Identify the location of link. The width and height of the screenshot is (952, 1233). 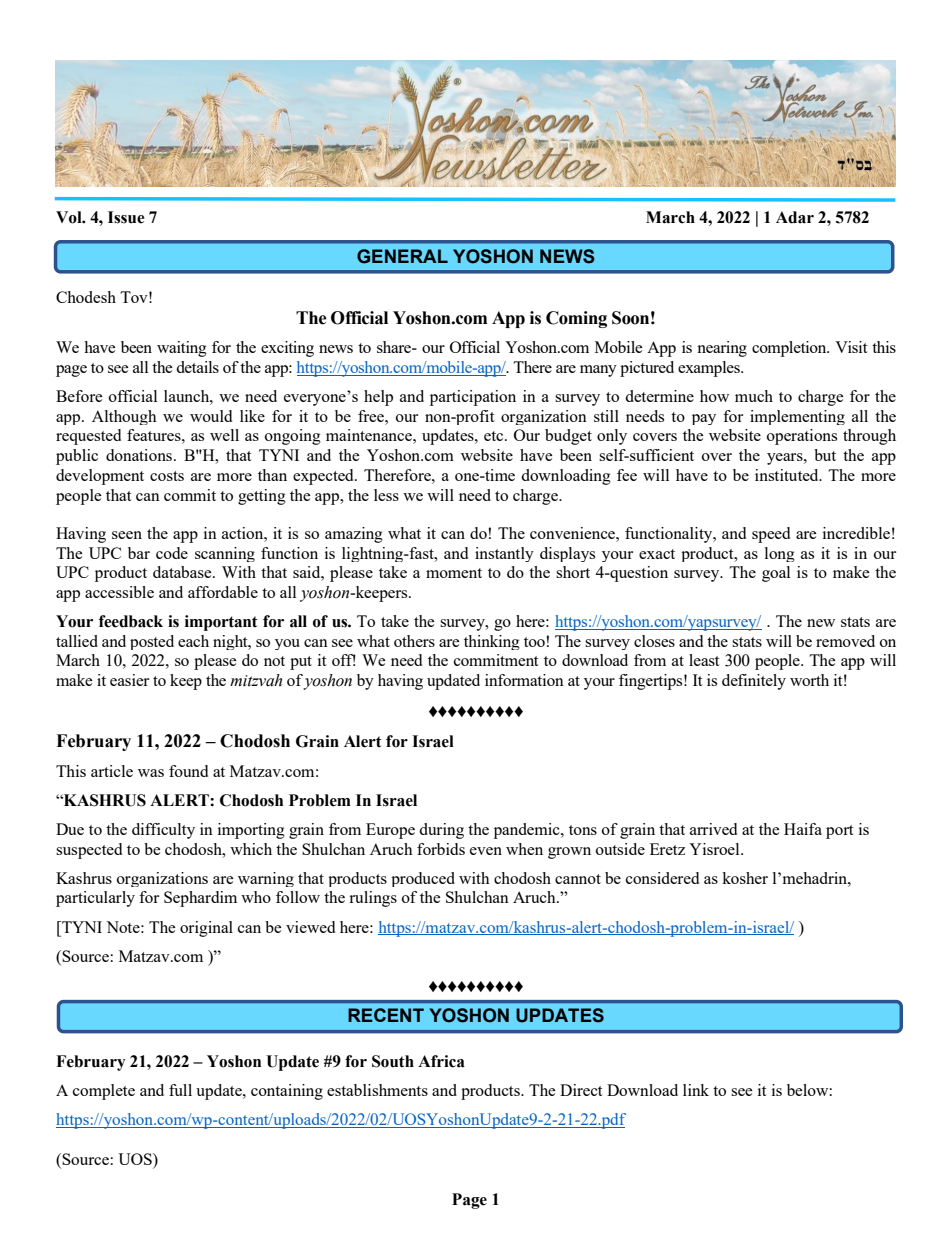
(696, 1090).
